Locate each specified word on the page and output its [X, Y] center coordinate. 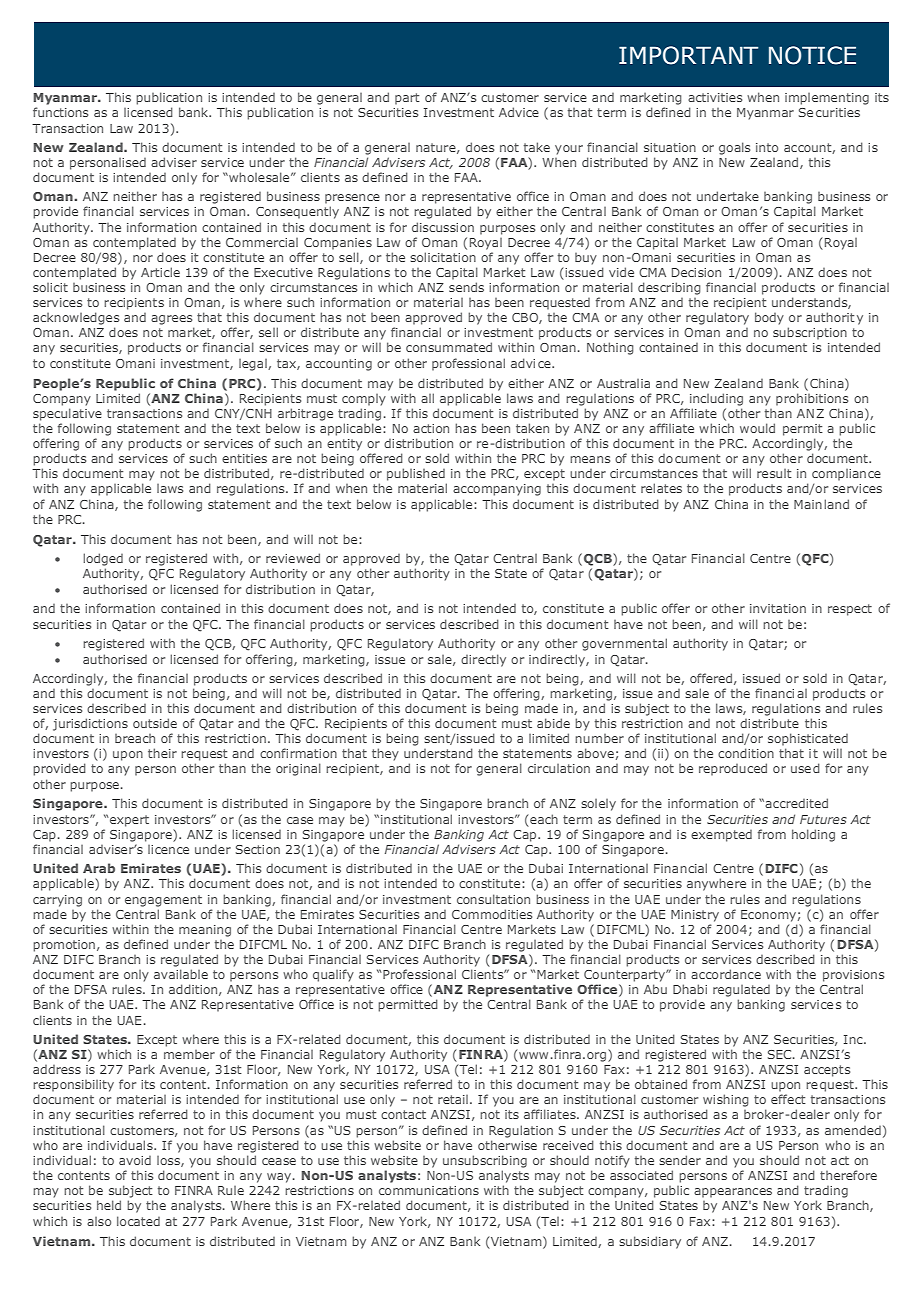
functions [60, 112]
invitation [778, 608]
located [138, 1221]
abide [553, 723]
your [569, 150]
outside [155, 723]
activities [715, 97]
